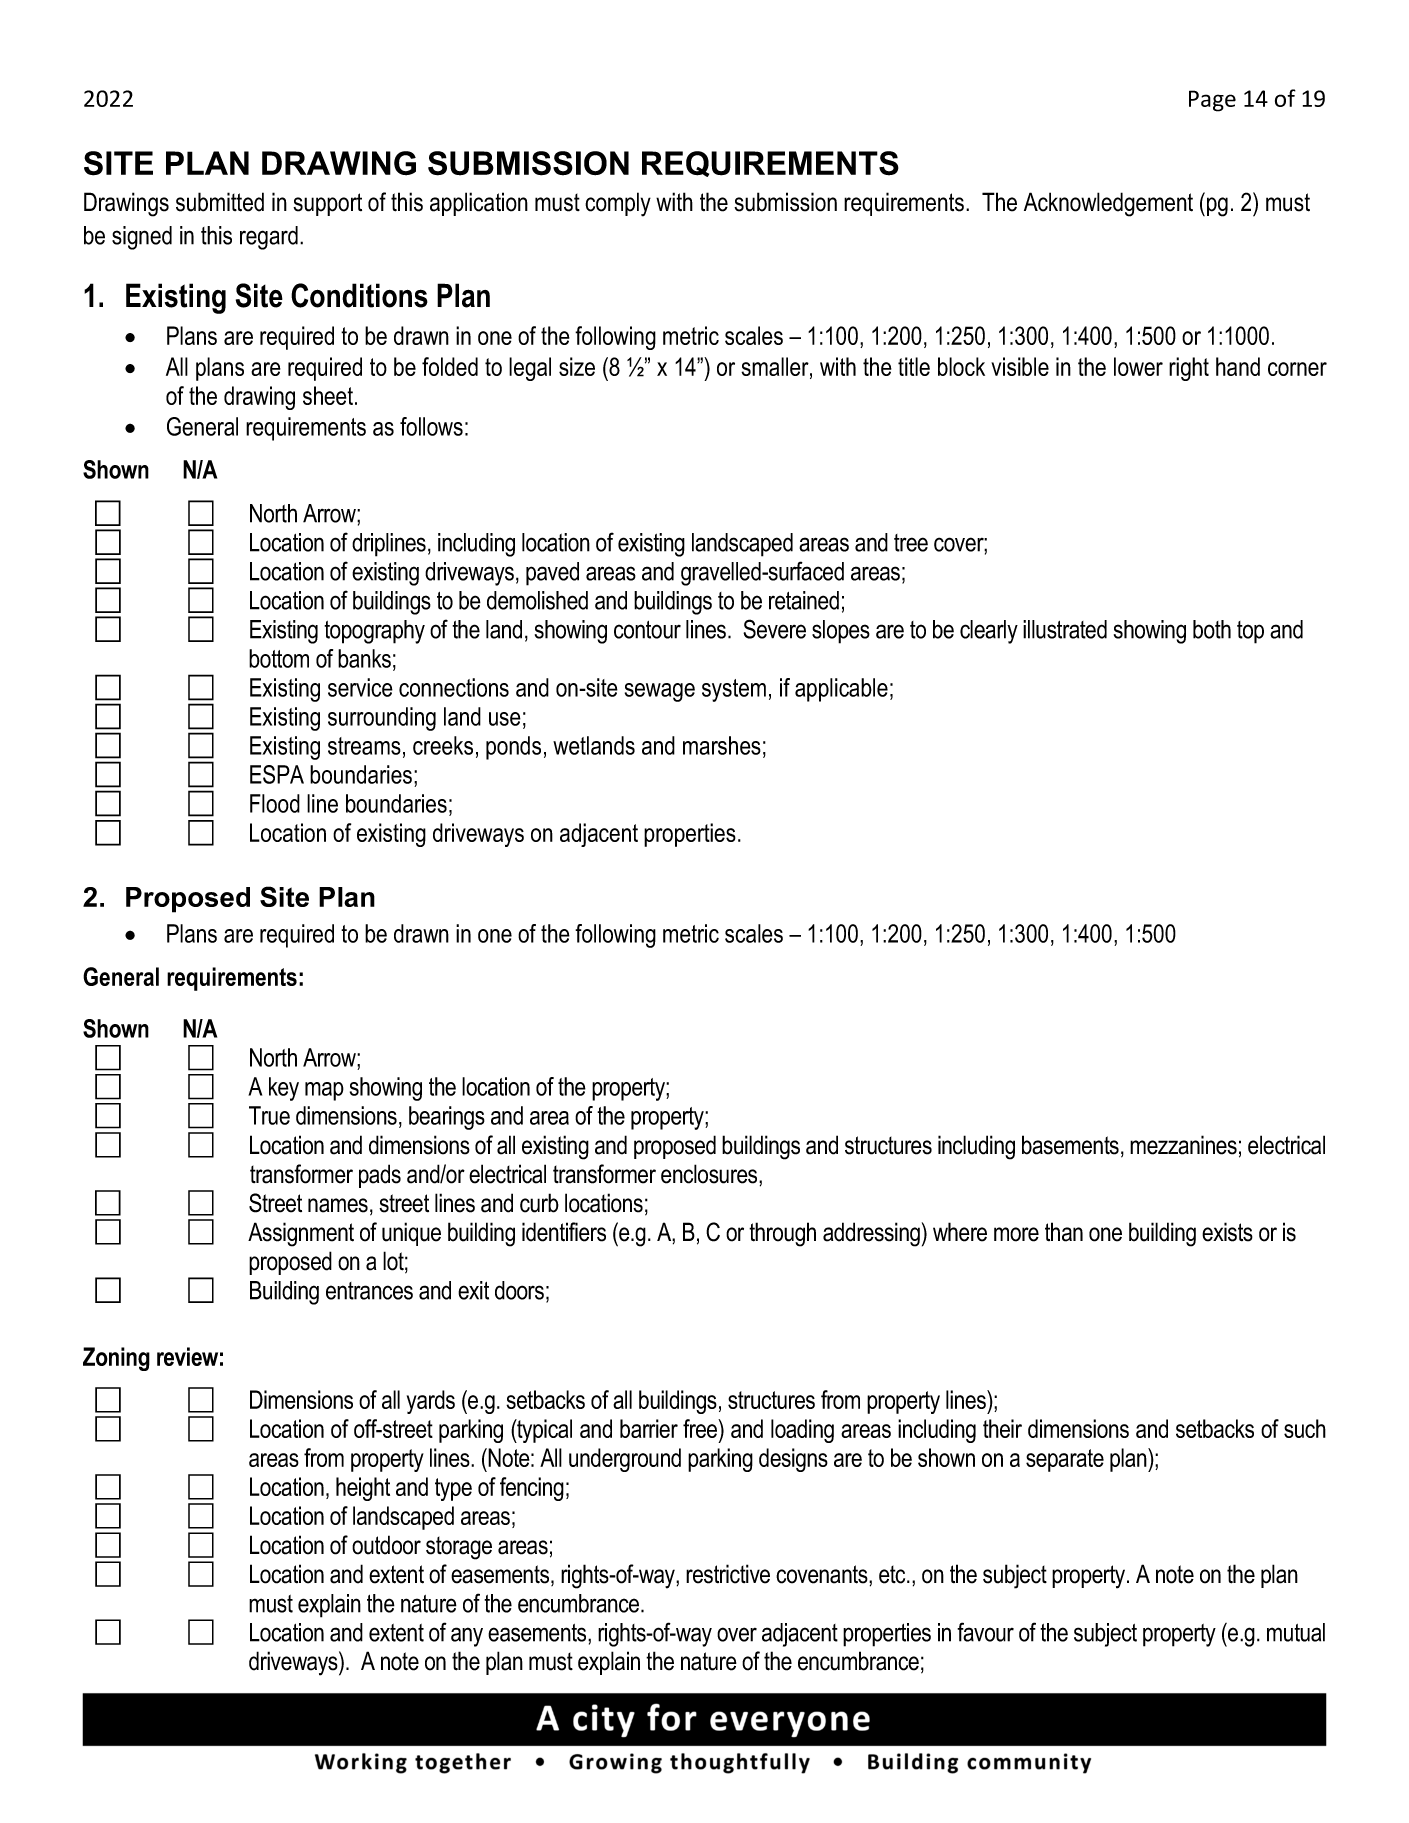  What do you see at coordinates (220, 202) in the screenshot?
I see `submitted` at bounding box center [220, 202].
